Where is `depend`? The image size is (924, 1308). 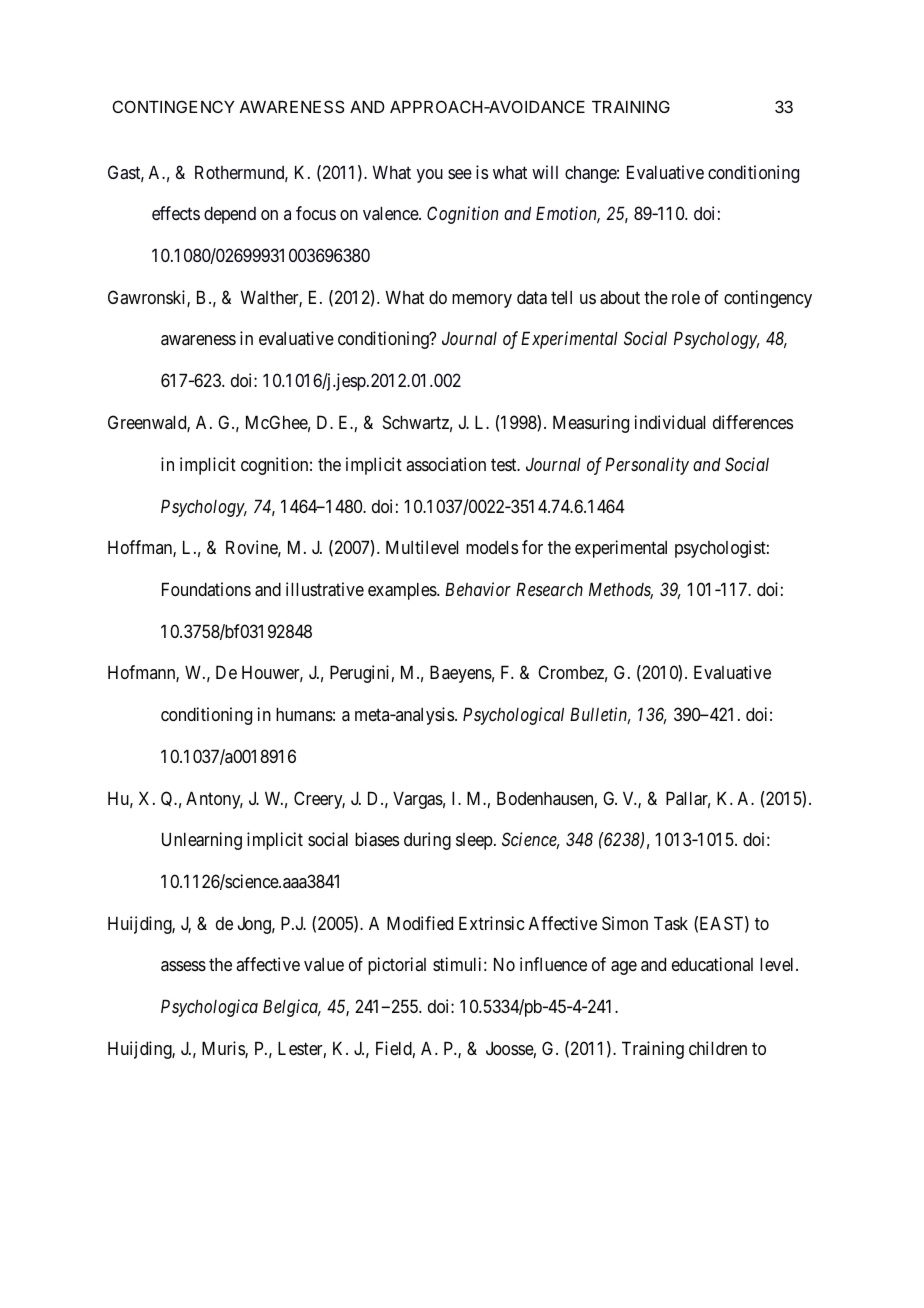 depend is located at coordinates (230, 215).
